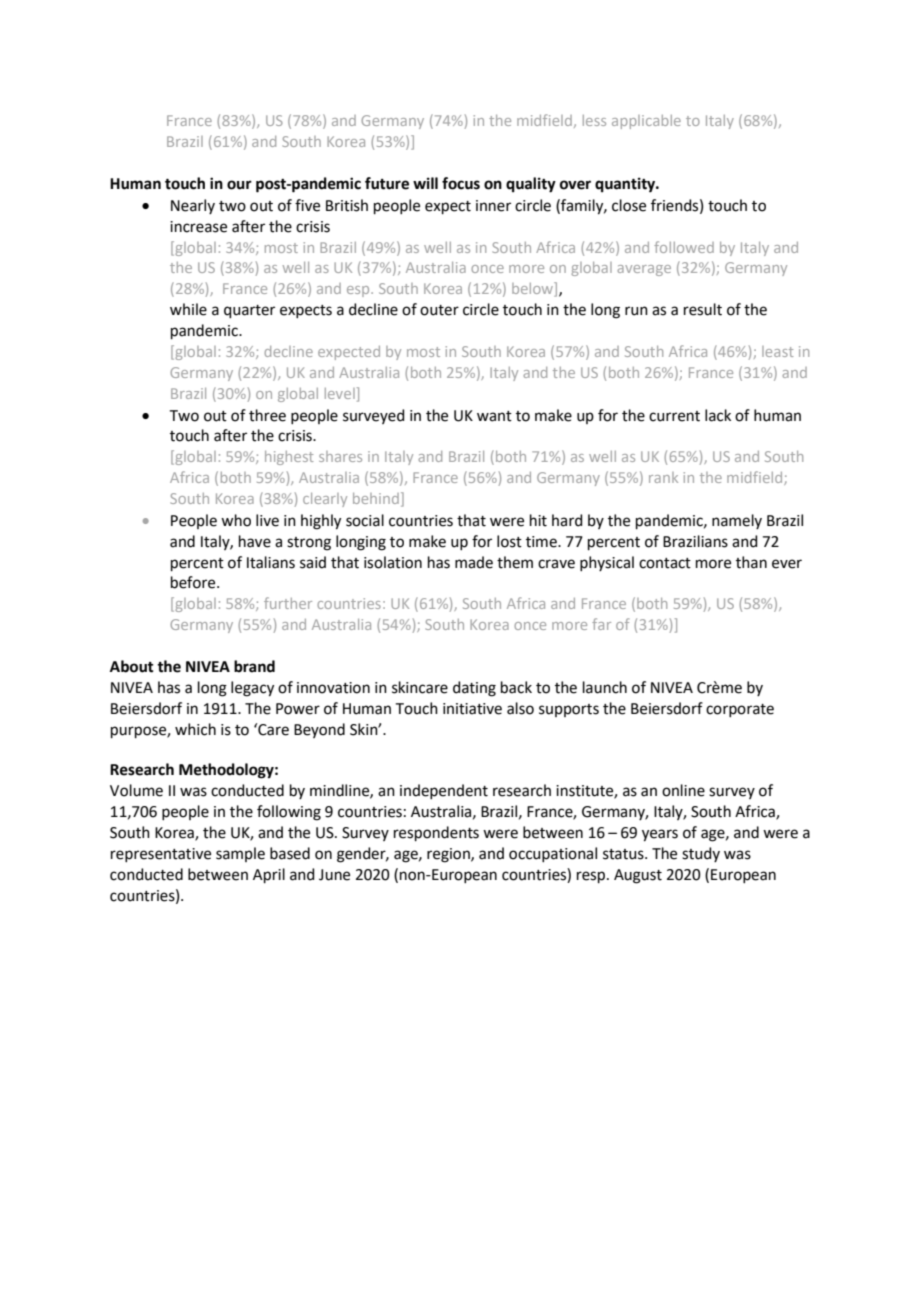  I want to click on sample, so click(240, 854).
